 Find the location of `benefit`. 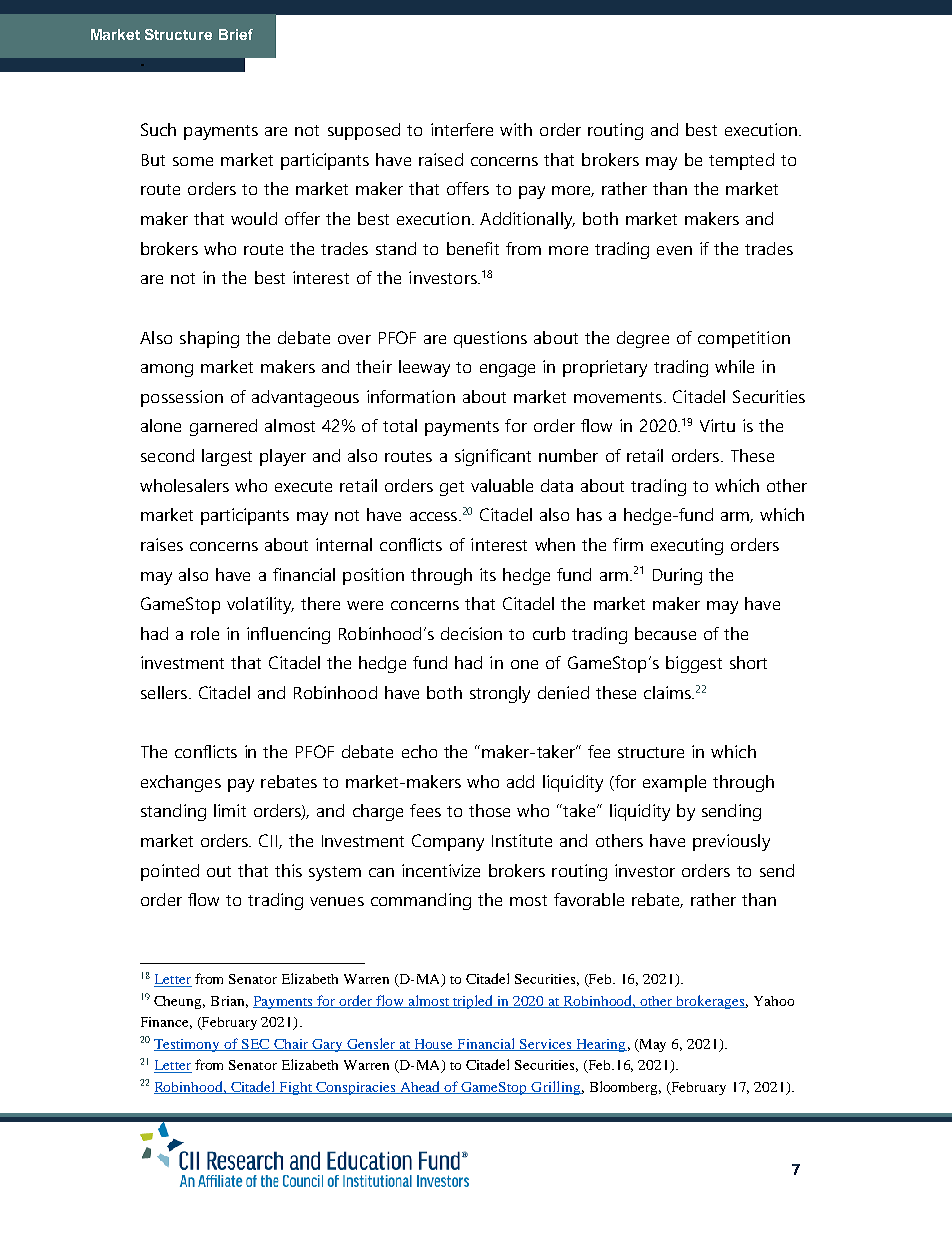

benefit is located at coordinates (473, 248).
